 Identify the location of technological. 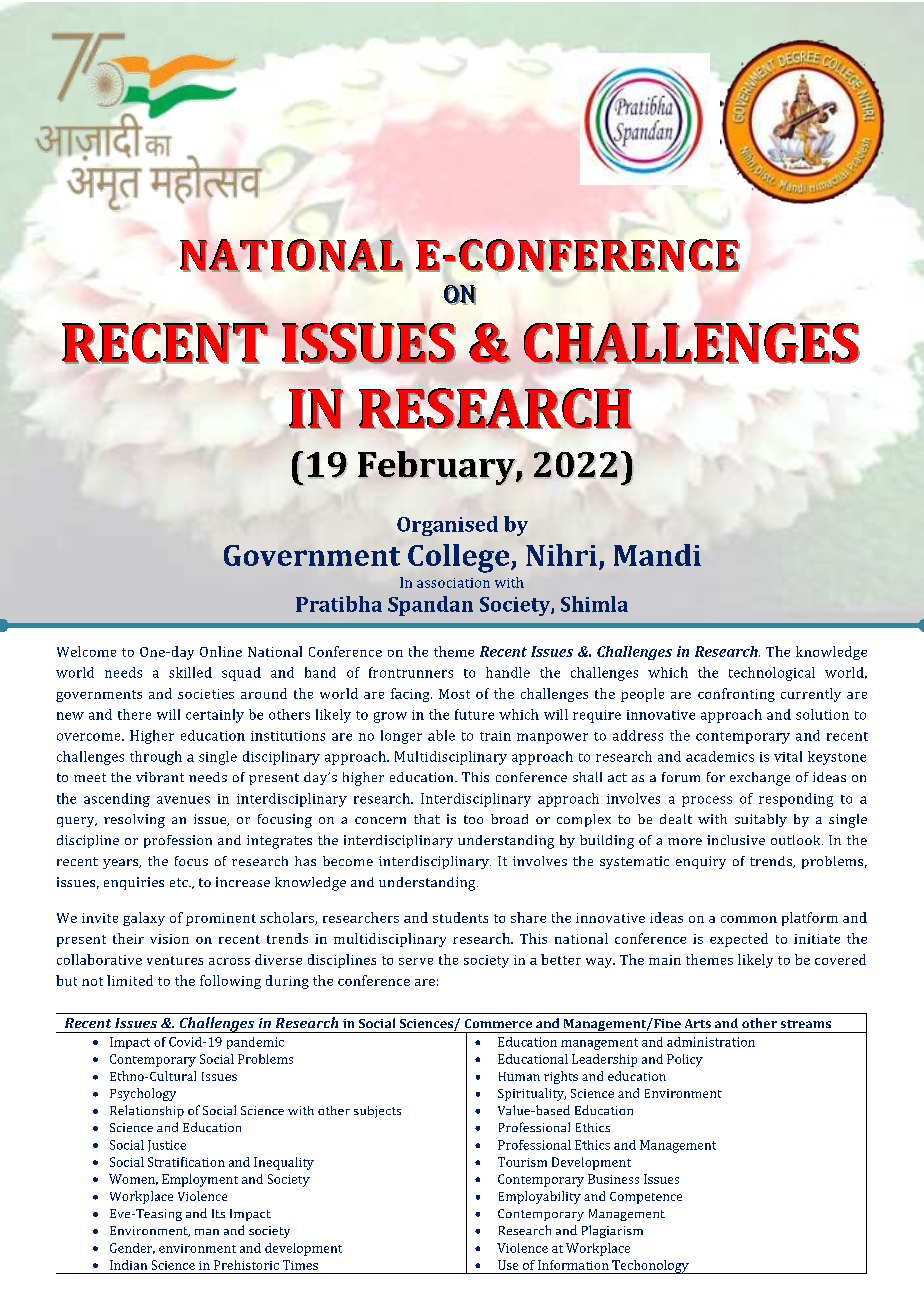
(772, 674).
